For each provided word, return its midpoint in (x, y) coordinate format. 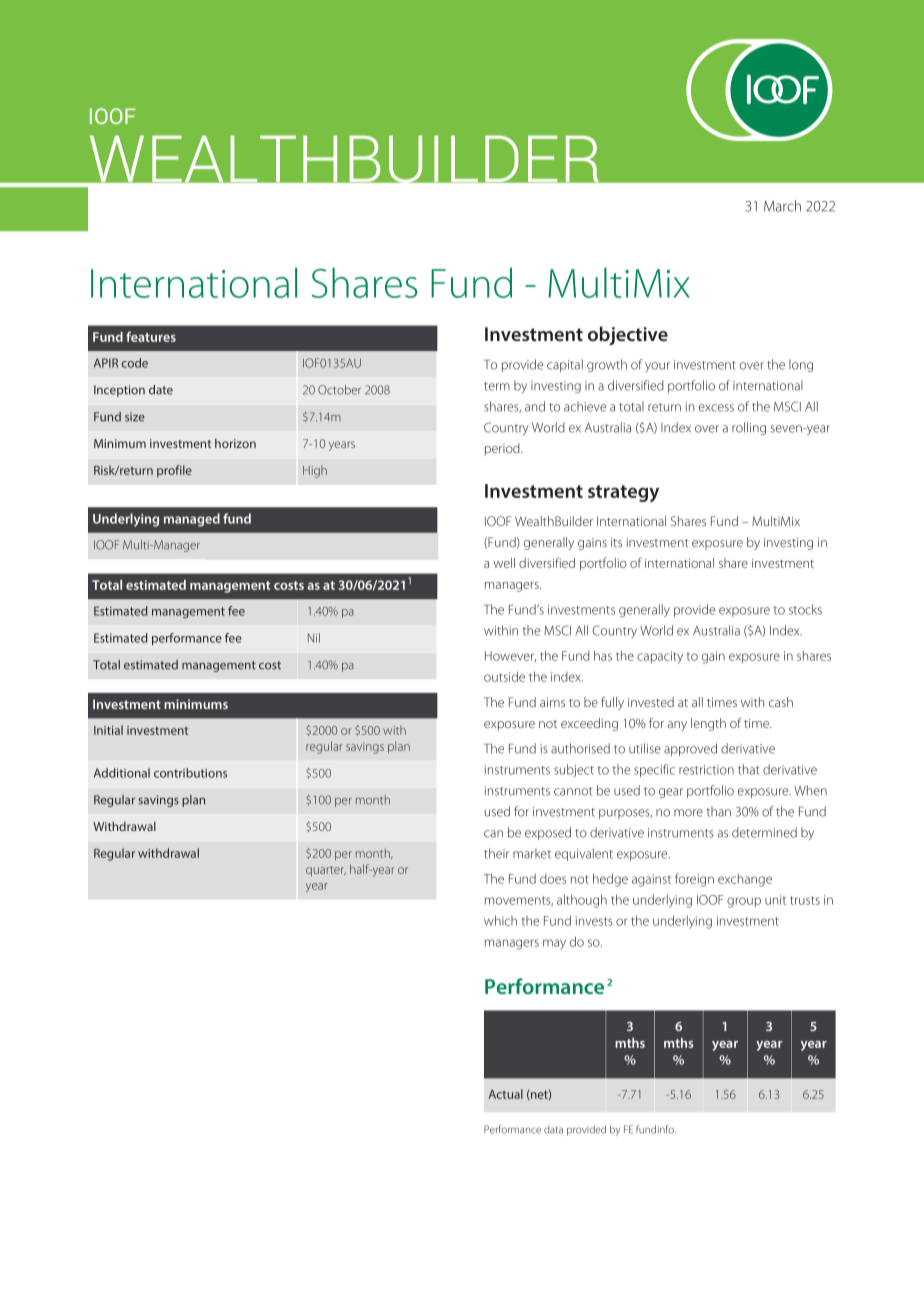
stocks (805, 609)
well (504, 563)
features (151, 336)
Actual (506, 1094)
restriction (706, 770)
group (744, 902)
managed (192, 520)
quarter (326, 871)
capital (565, 365)
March (782, 206)
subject (574, 770)
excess (716, 408)
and (535, 406)
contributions (190, 773)
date (161, 390)
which (500, 920)
